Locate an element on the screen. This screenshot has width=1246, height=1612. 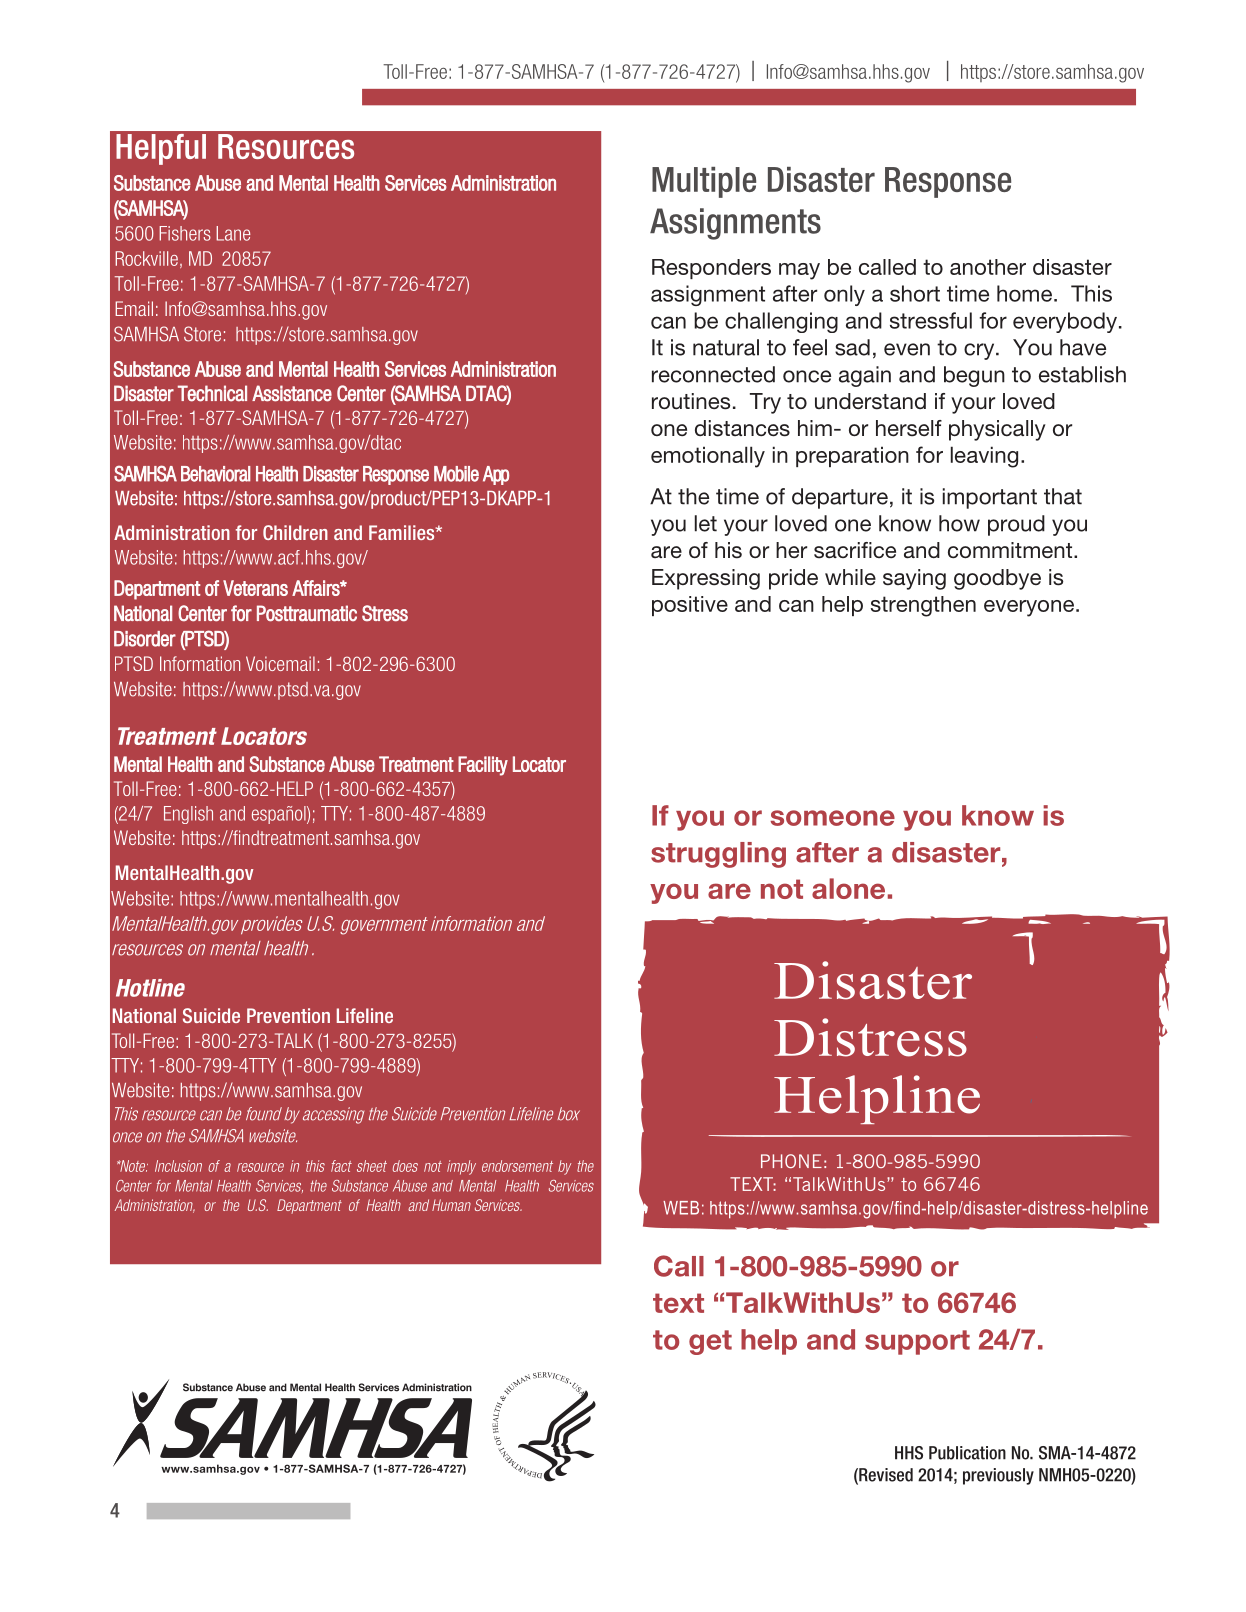
Human is located at coordinates (451, 1205).
